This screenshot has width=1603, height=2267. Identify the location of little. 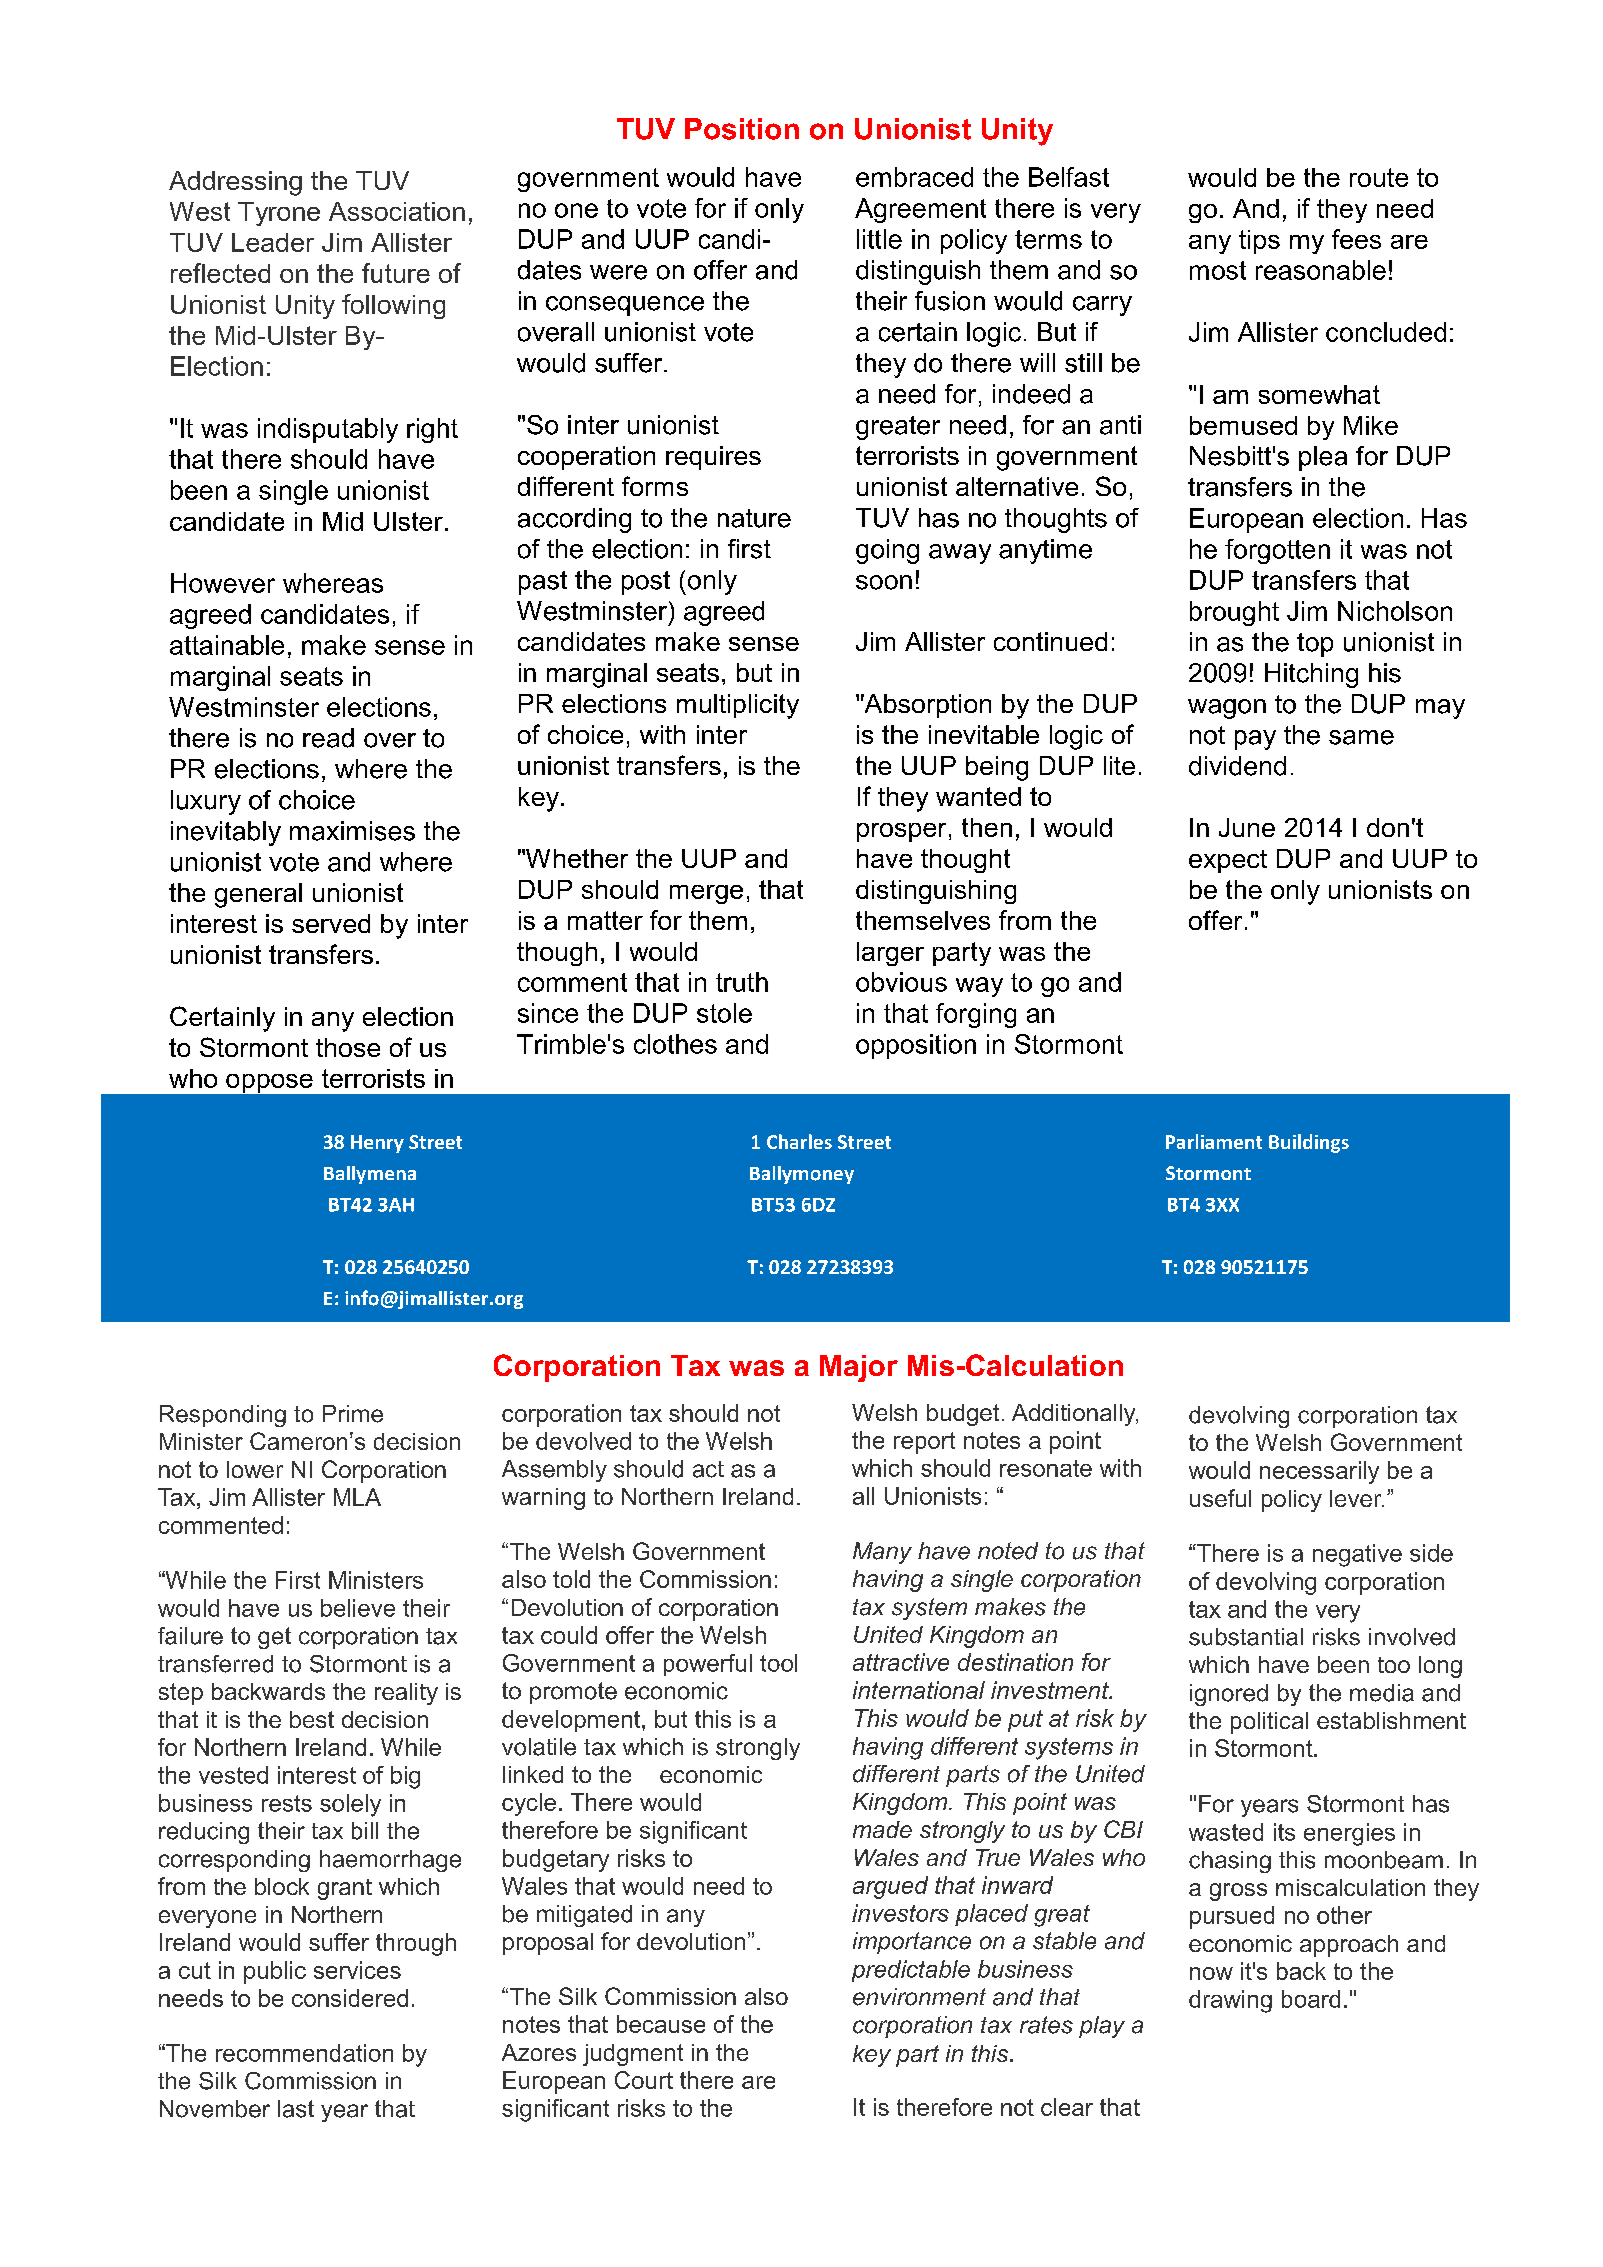
(879, 239).
